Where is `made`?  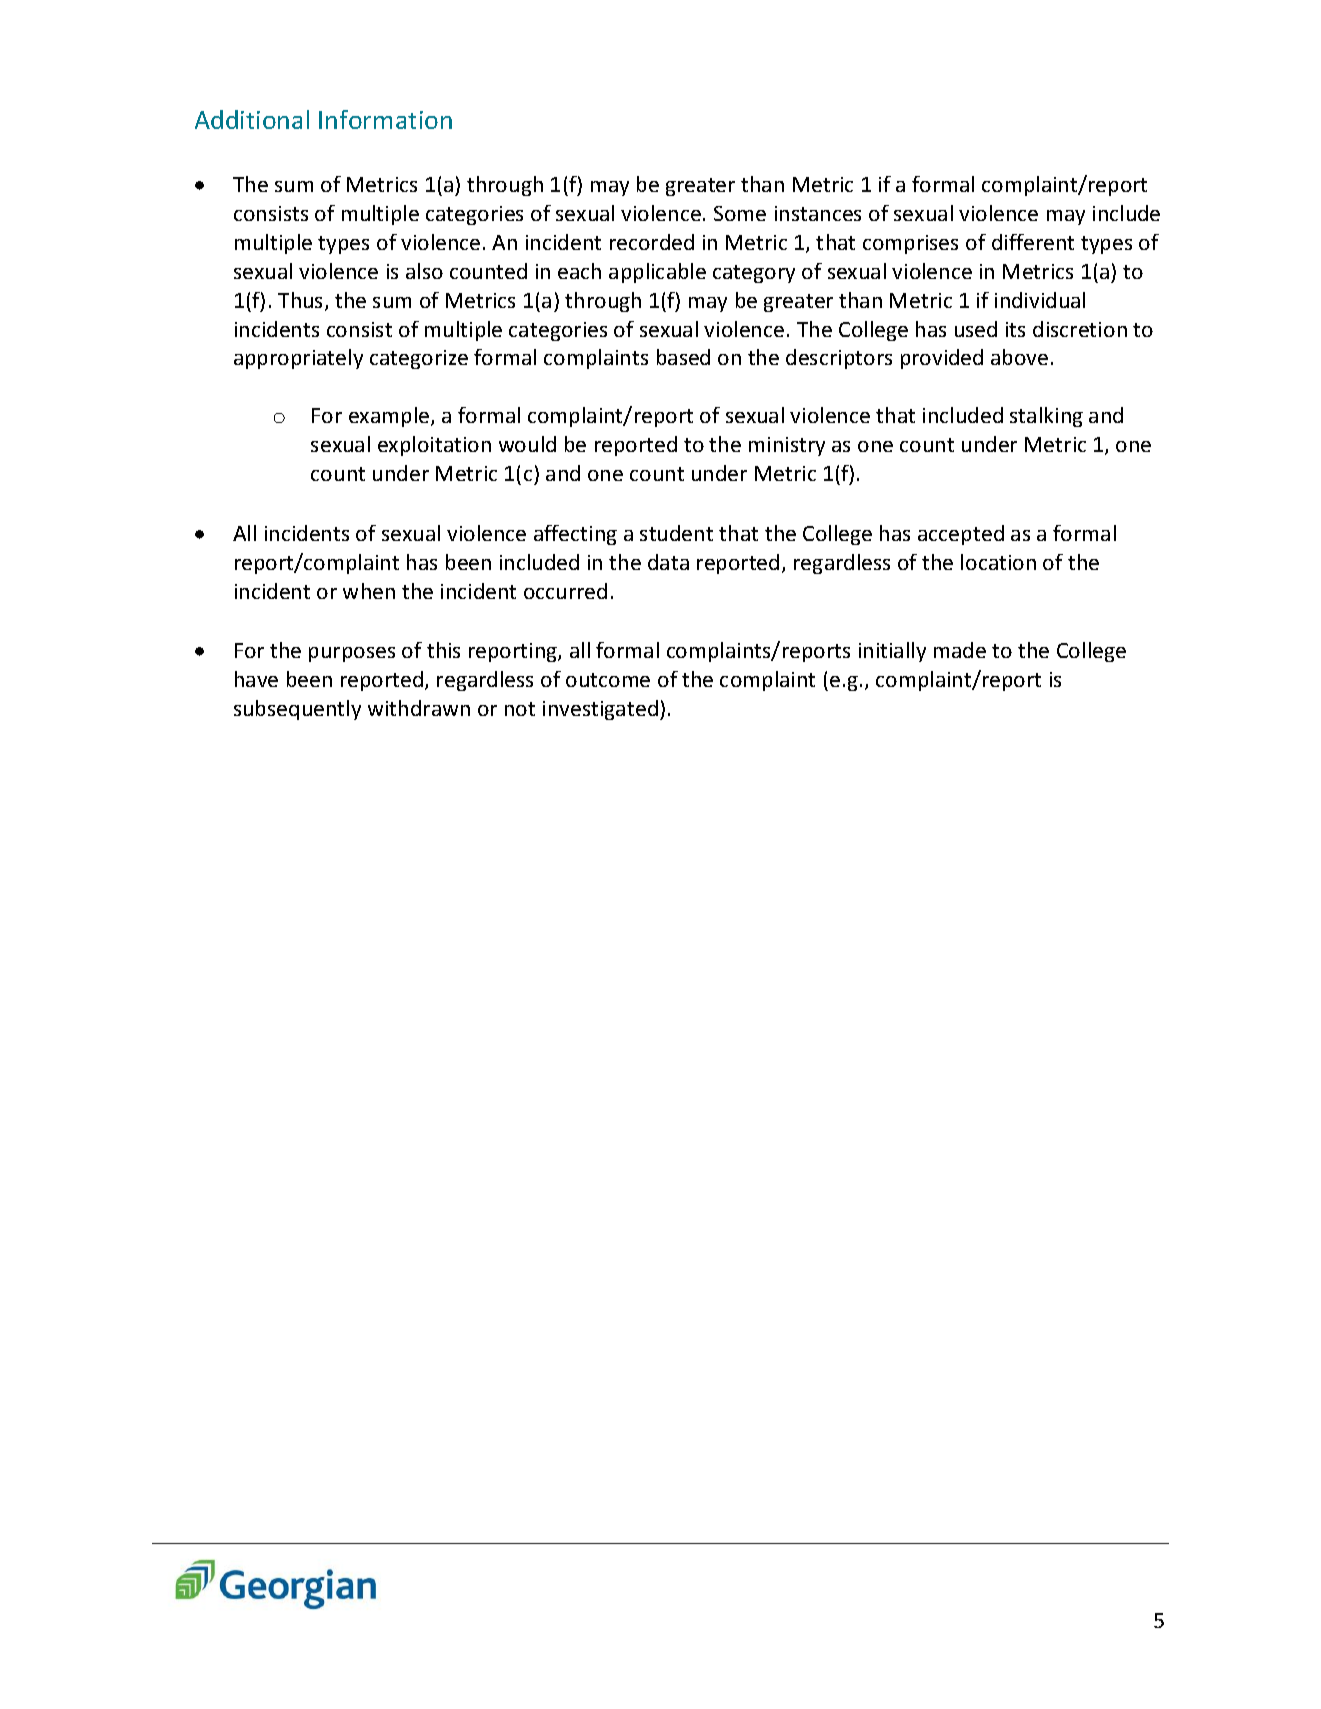 made is located at coordinates (960, 650).
